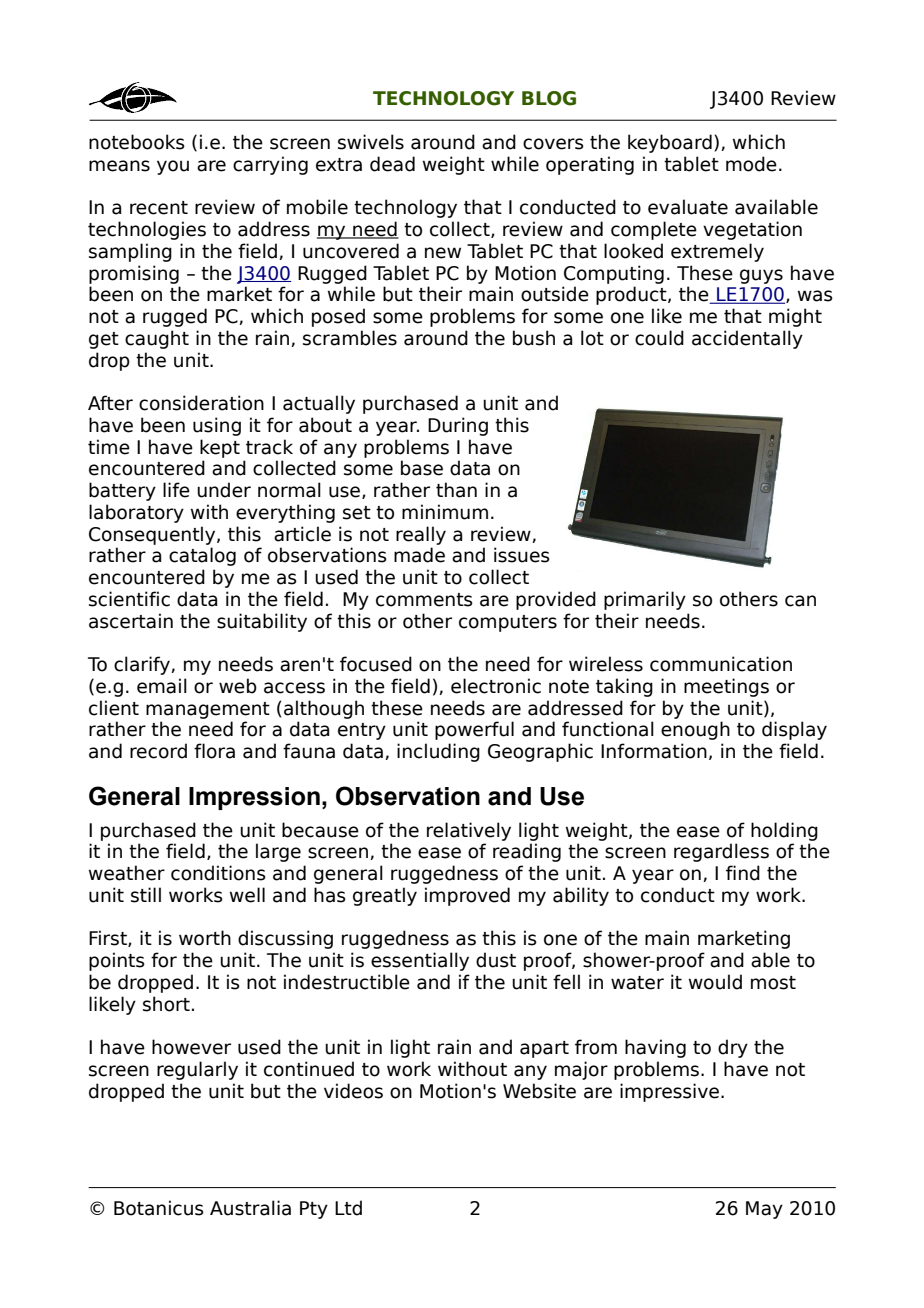  Describe the element at coordinates (747, 339) in the page. I see `accidentally` at that location.
